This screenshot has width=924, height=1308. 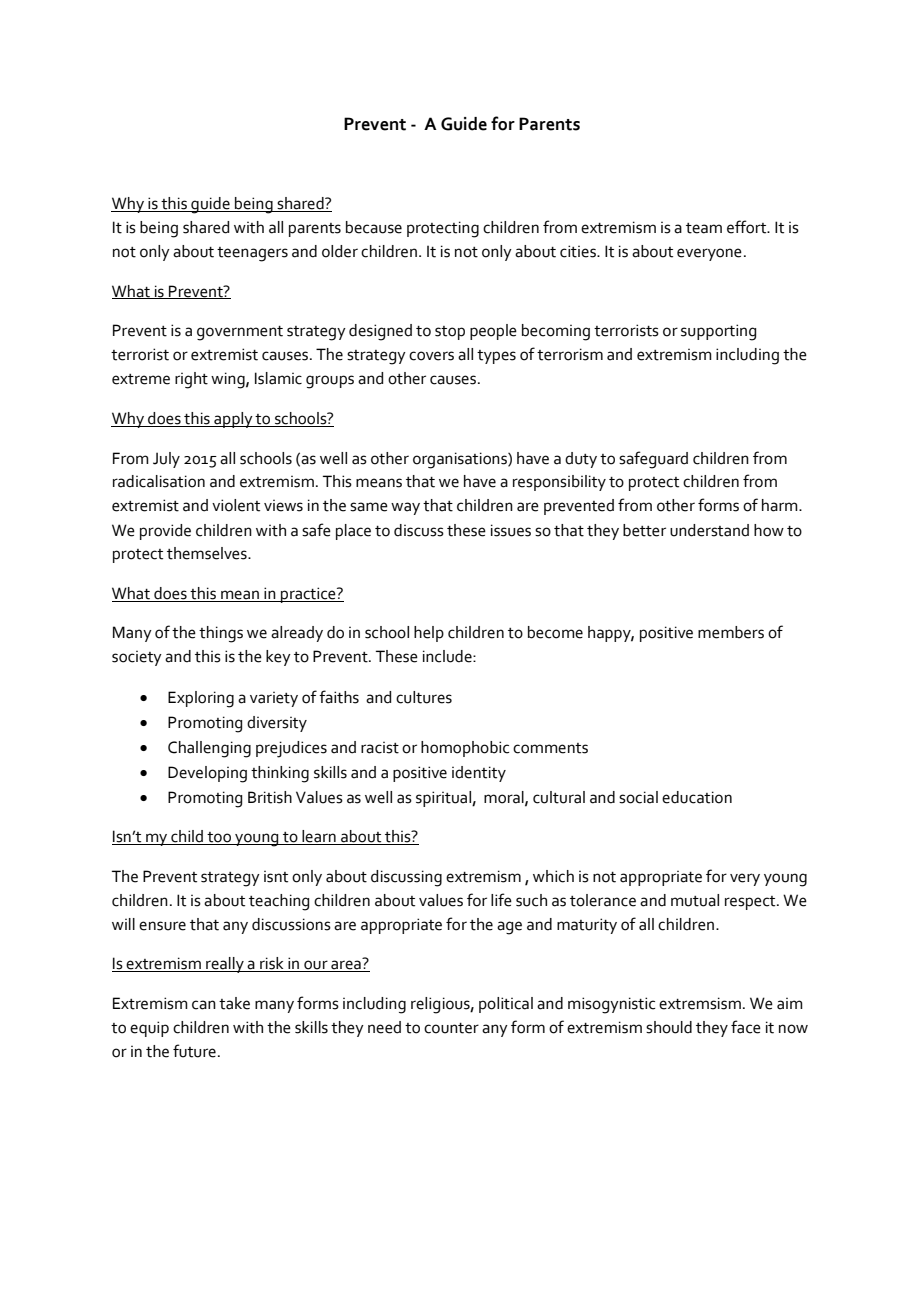 What do you see at coordinates (451, 1028) in the screenshot?
I see `counter` at bounding box center [451, 1028].
